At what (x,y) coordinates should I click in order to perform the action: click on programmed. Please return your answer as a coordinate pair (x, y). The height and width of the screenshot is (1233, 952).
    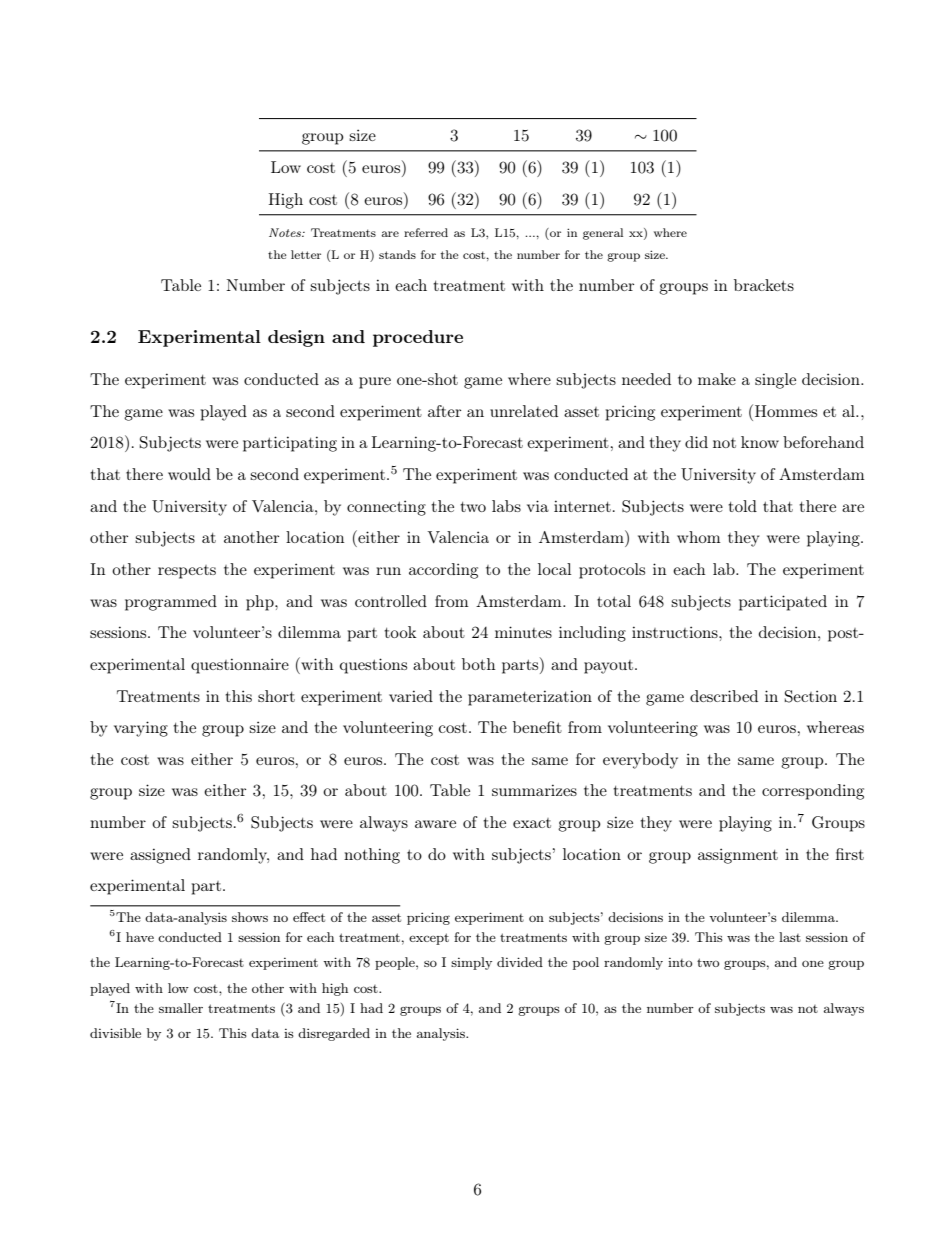
    Looking at the image, I should click on (171, 603).
